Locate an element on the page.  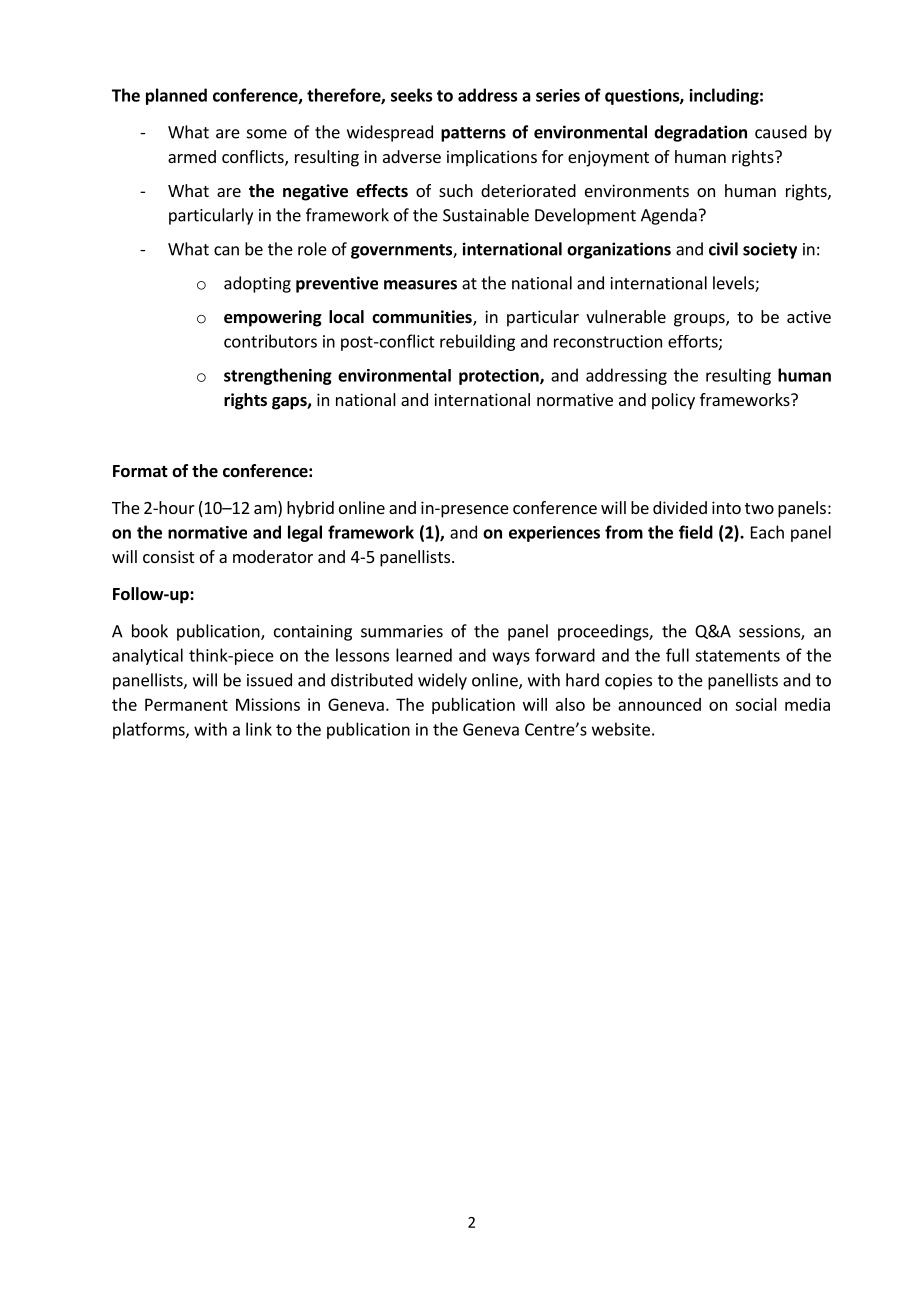
policy is located at coordinates (673, 401).
